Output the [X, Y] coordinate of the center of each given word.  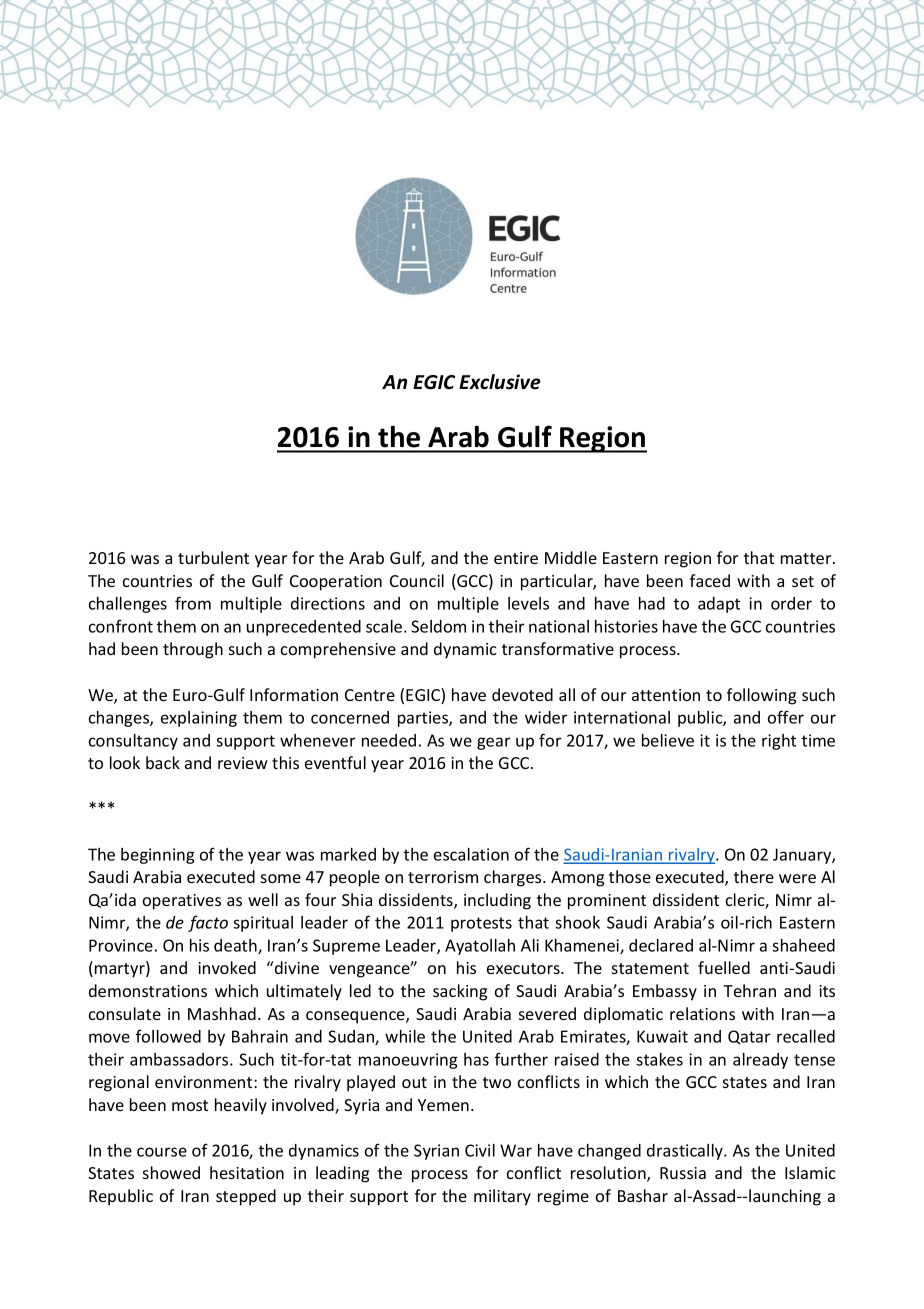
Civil [480, 1150]
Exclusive [500, 382]
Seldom [438, 626]
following [761, 696]
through [193, 650]
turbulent [213, 557]
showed [171, 1172]
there [754, 876]
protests [481, 924]
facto [208, 923]
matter [807, 558]
